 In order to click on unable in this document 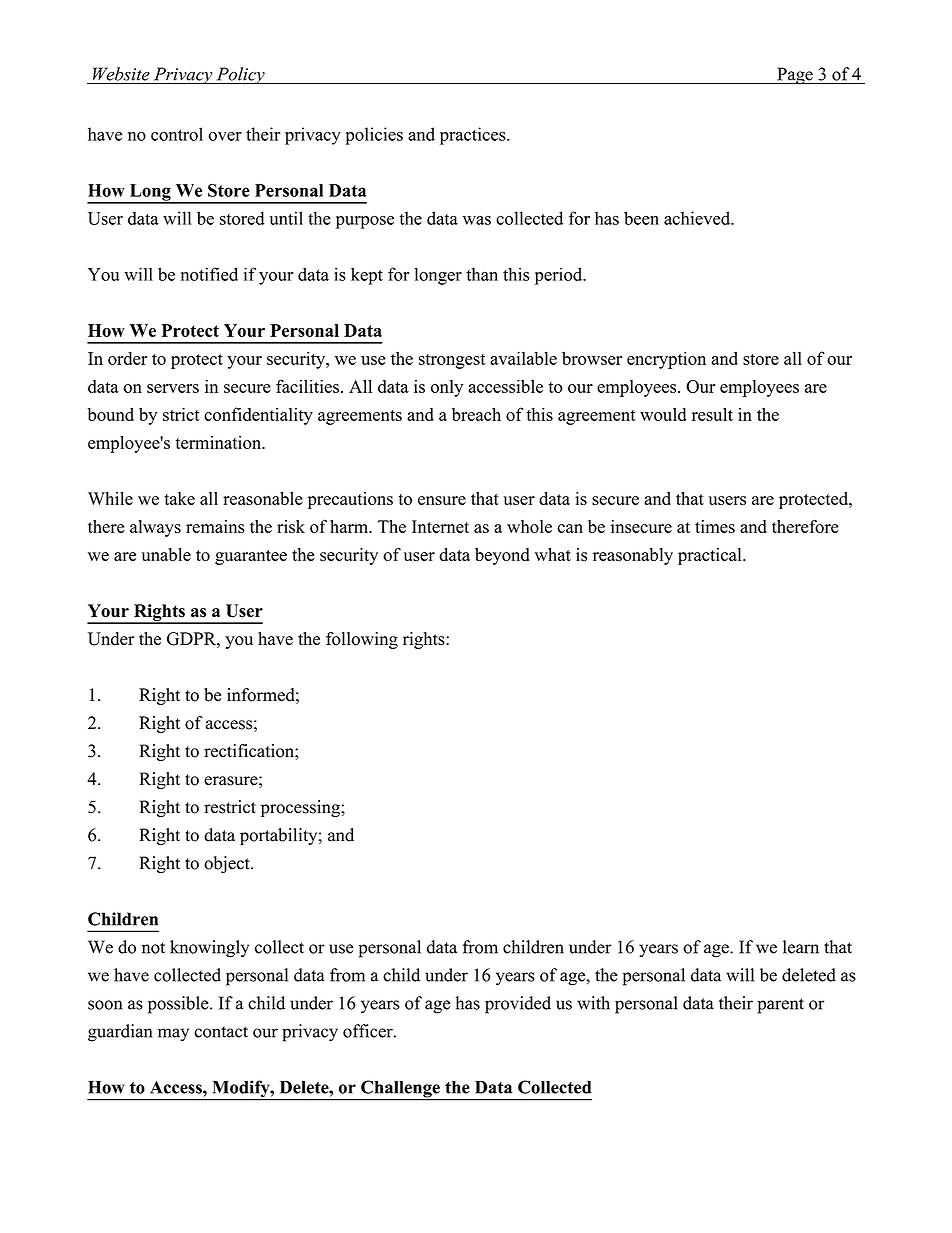, I will do `click(166, 554)`.
